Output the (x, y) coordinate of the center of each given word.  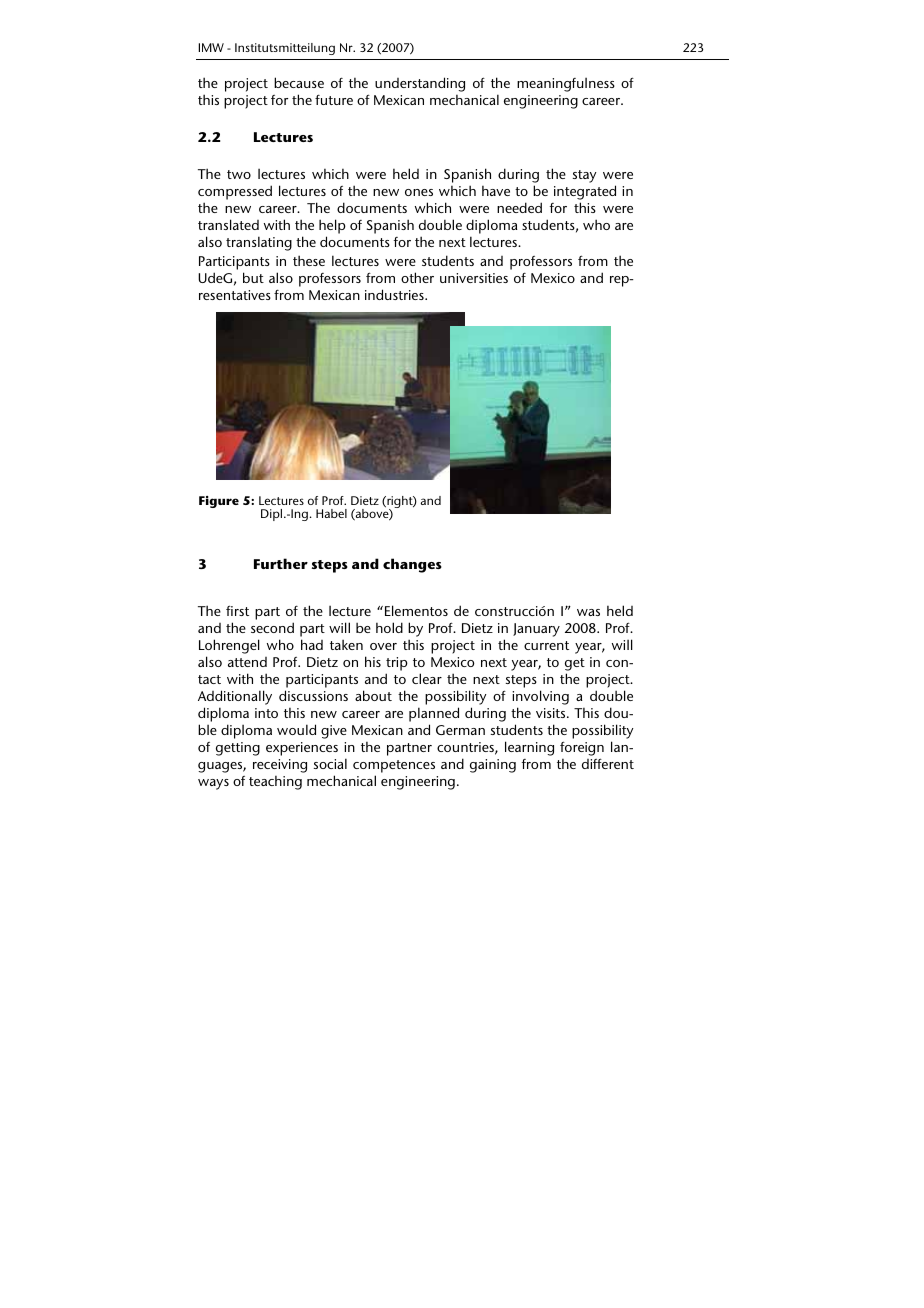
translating (259, 243)
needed (519, 207)
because (299, 82)
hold (389, 627)
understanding (420, 84)
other (417, 277)
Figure (219, 502)
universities (474, 278)
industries (395, 294)
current (546, 645)
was (588, 612)
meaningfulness (566, 85)
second (272, 627)
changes (412, 565)
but (253, 277)
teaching (275, 783)
